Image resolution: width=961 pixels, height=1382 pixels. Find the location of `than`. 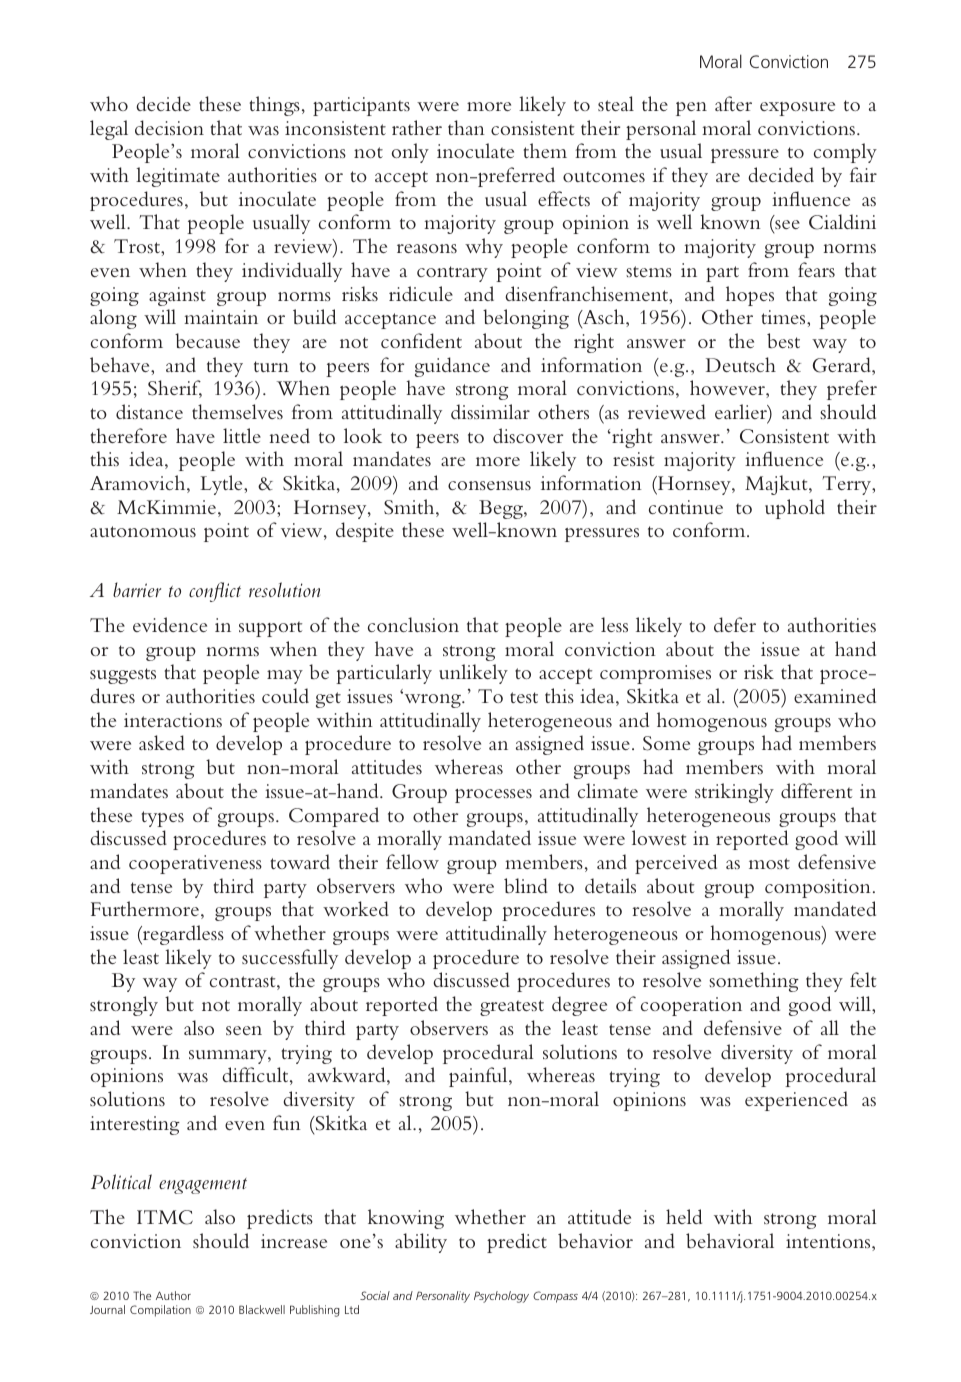

than is located at coordinates (466, 127).
